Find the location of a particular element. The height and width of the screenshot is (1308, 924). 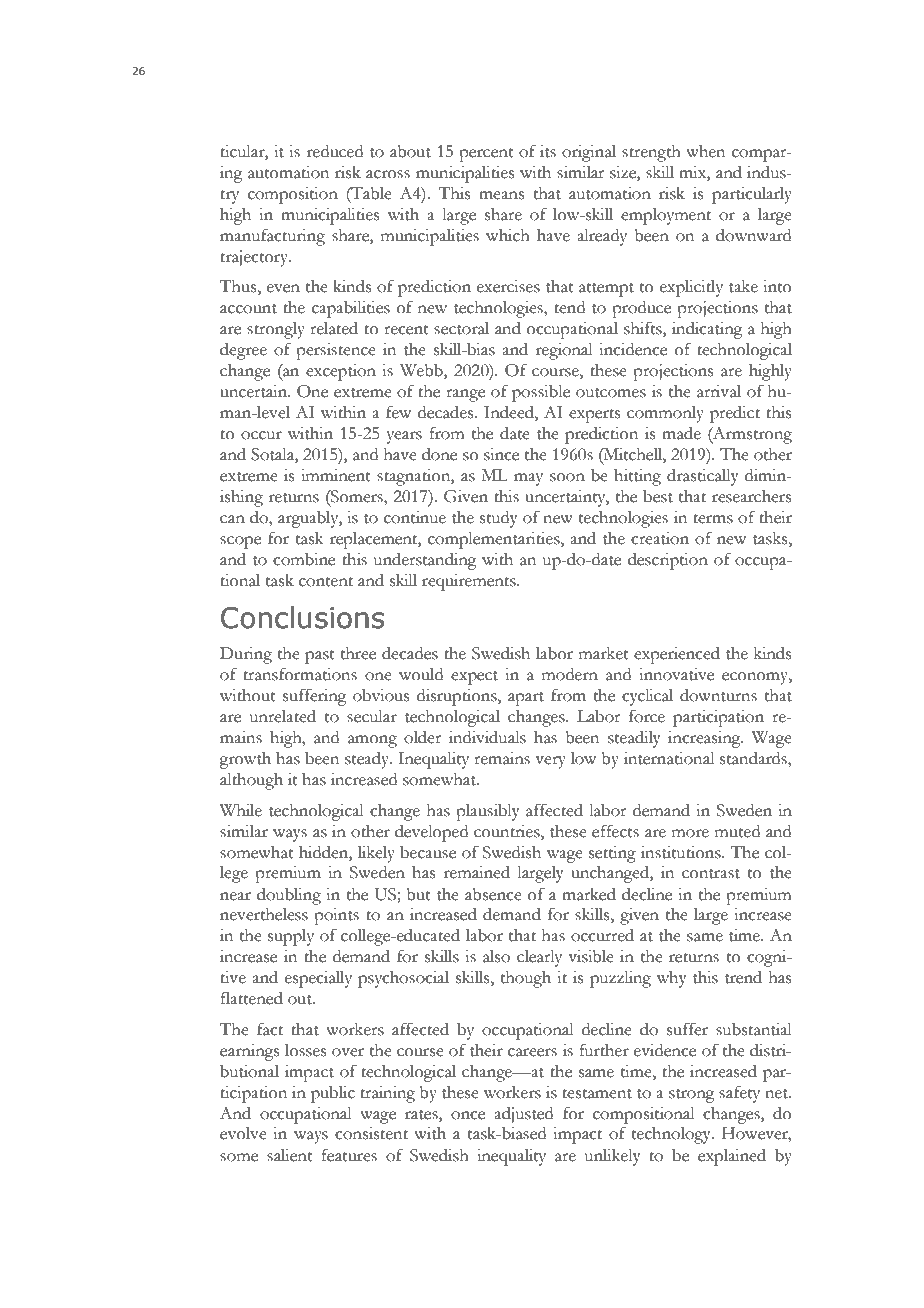

more is located at coordinates (690, 833).
